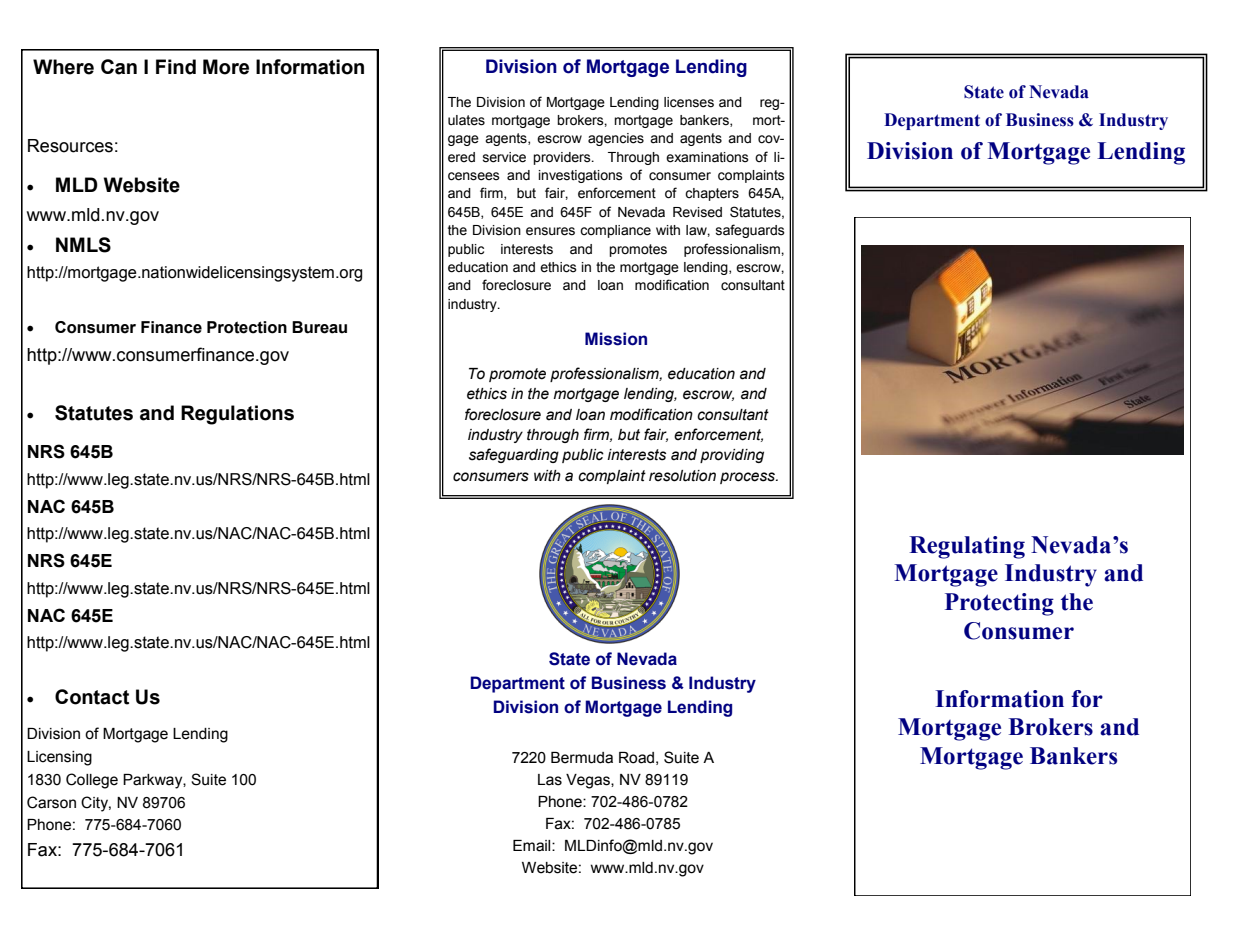  Describe the element at coordinates (967, 547) in the document. I see `Regulating` at that location.
